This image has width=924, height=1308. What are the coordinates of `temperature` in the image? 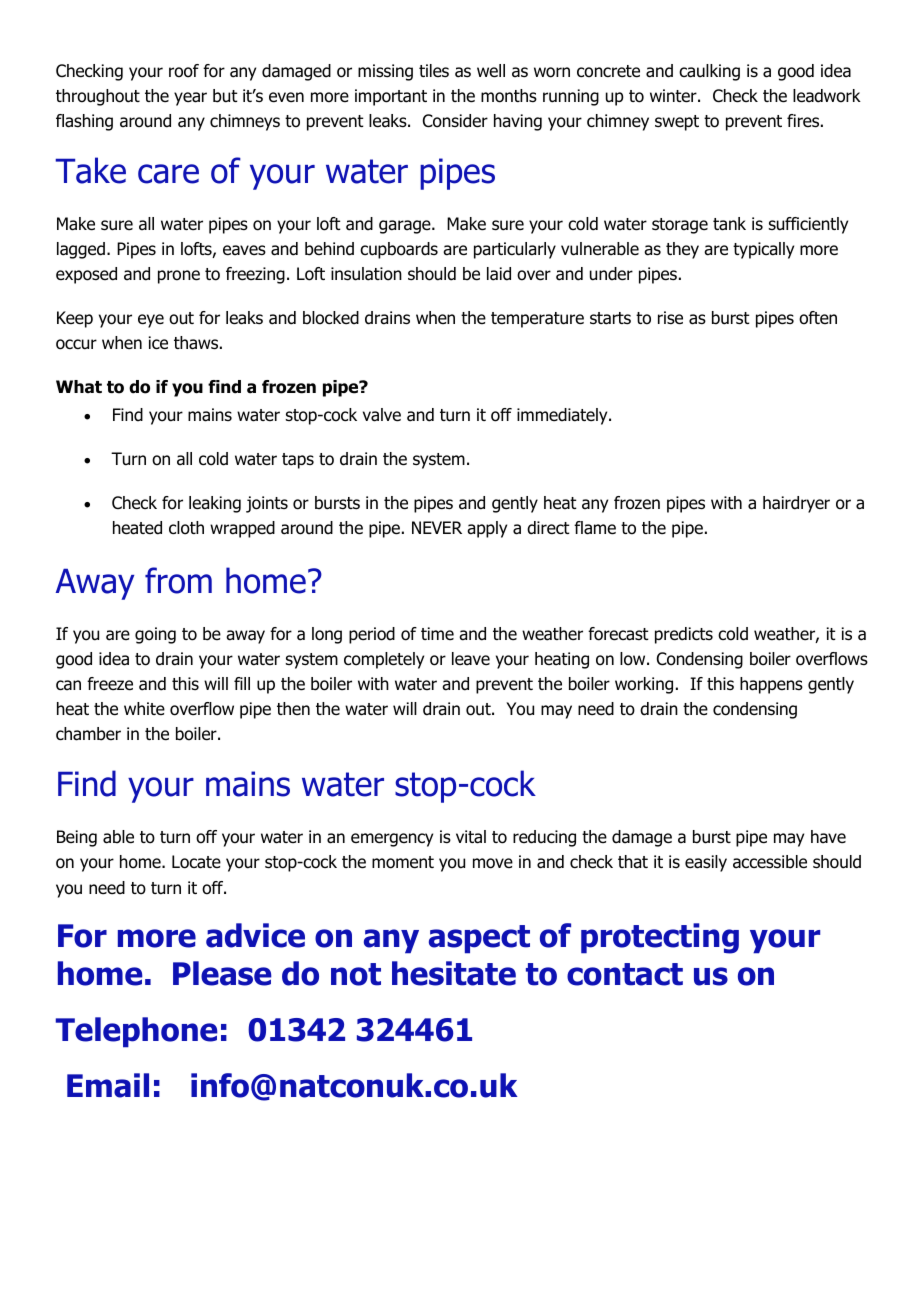 It's located at (537, 320).
